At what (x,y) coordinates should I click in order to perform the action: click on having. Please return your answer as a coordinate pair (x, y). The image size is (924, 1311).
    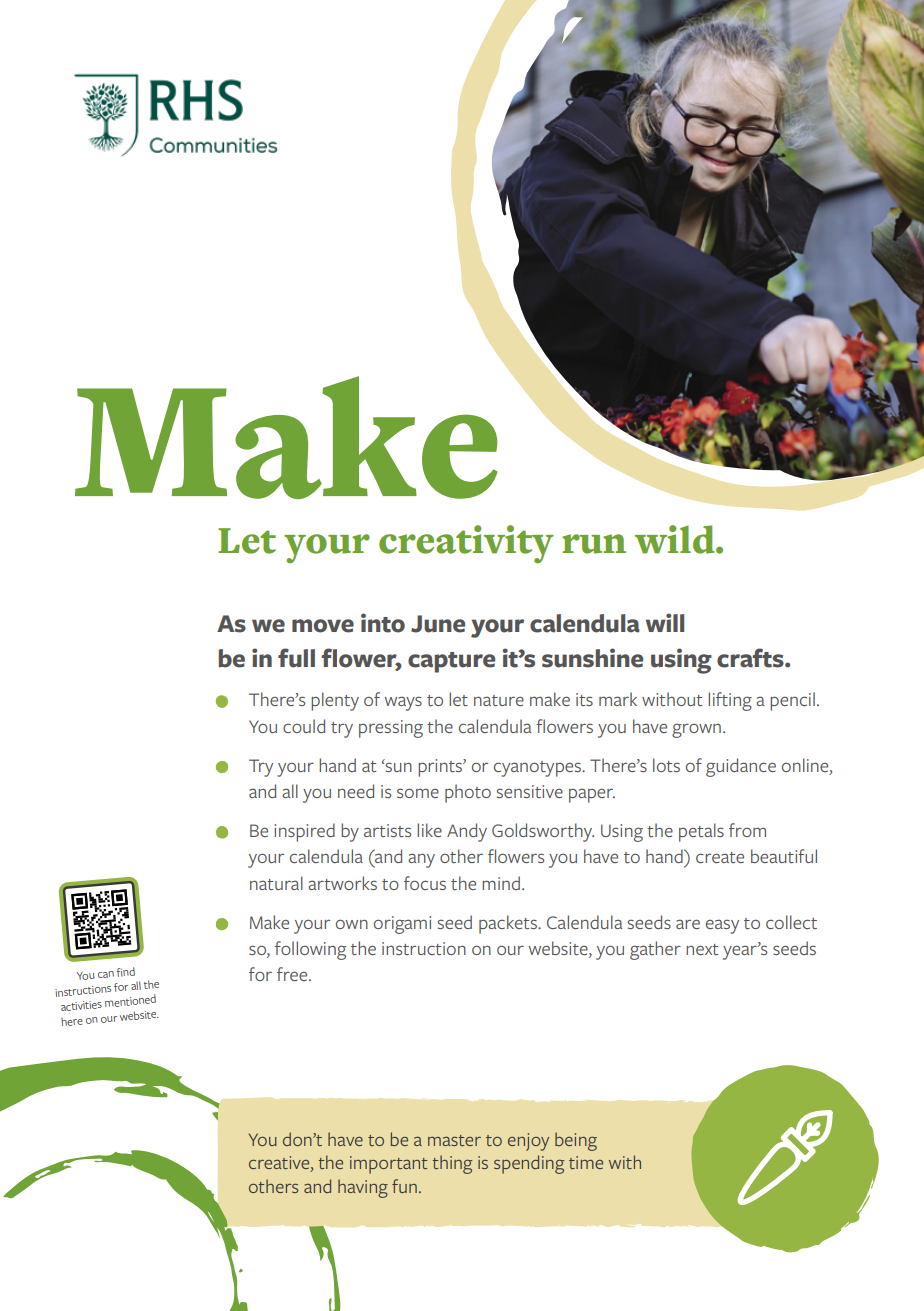
    Looking at the image, I should click on (363, 1188).
